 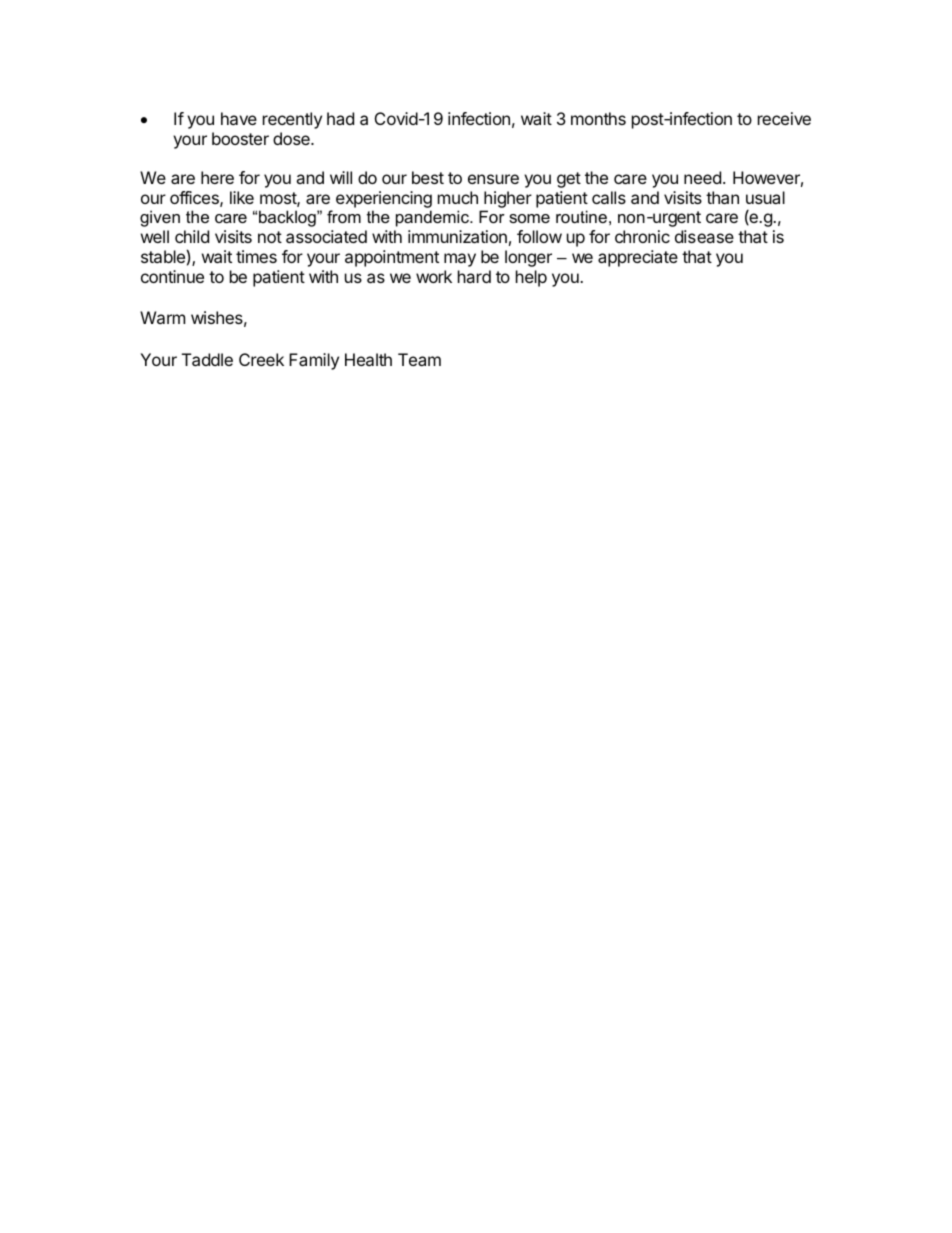 What do you see at coordinates (239, 118) in the document?
I see `have` at bounding box center [239, 118].
